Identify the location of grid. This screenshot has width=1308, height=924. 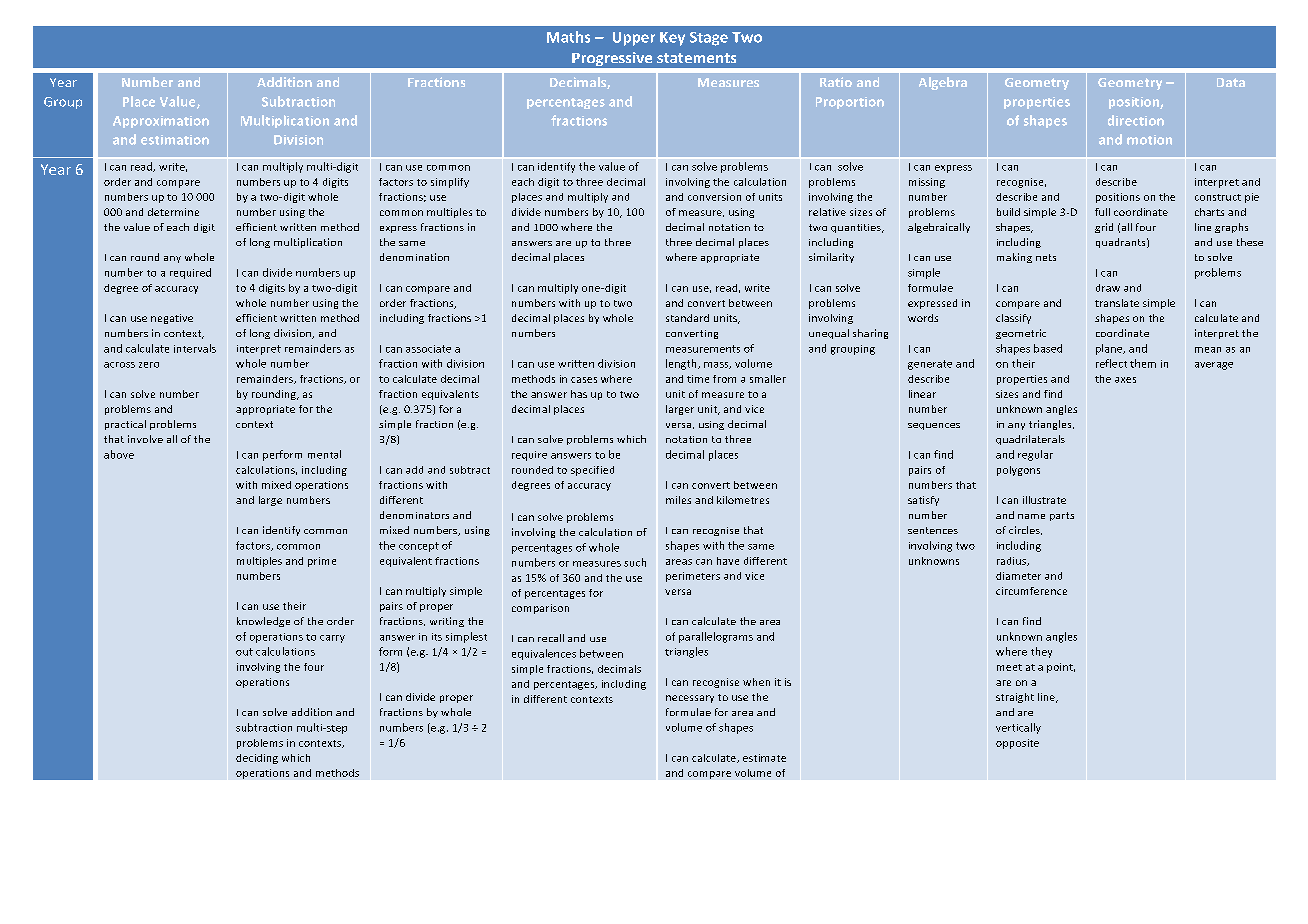
(1104, 228).
